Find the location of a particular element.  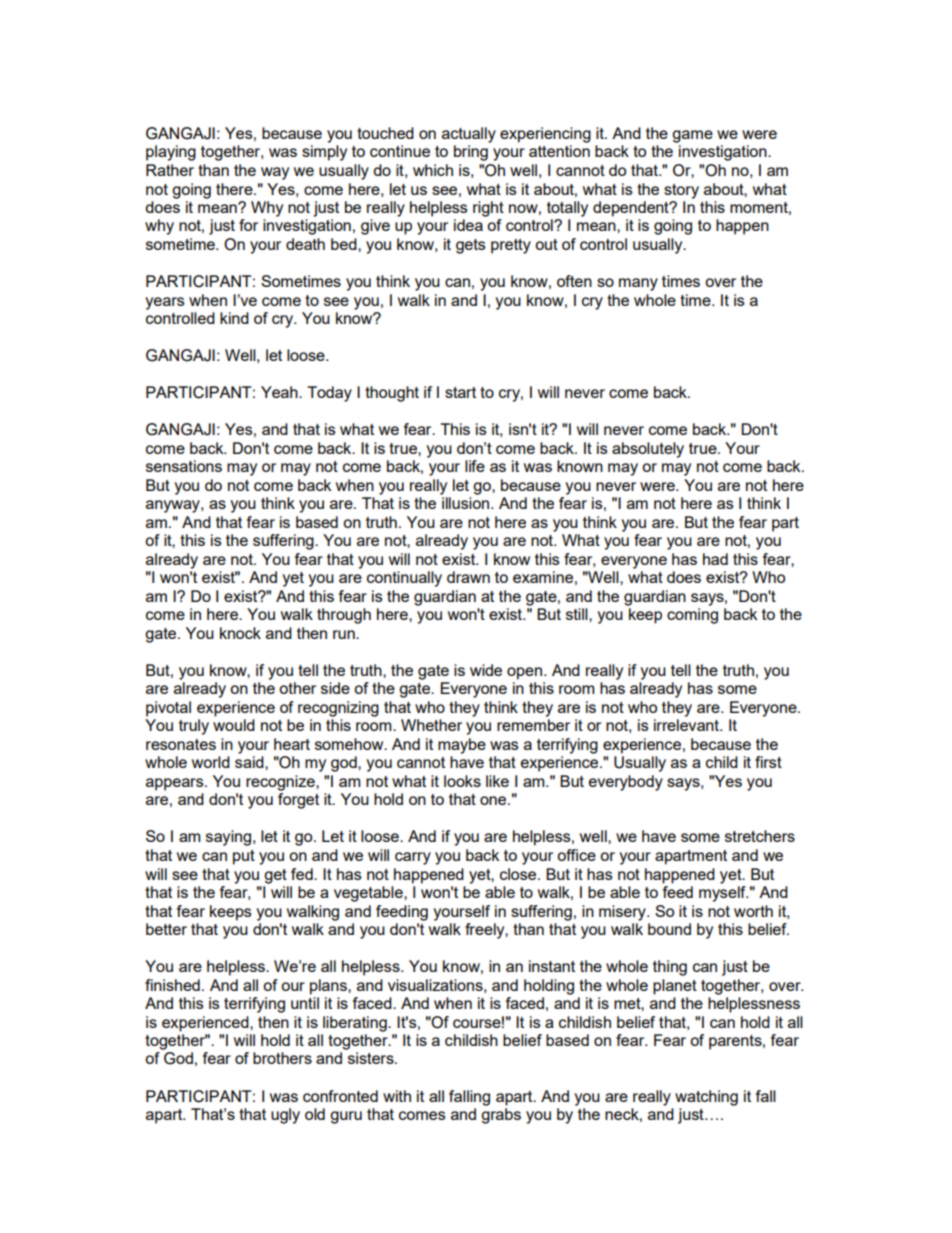

game is located at coordinates (692, 136).
